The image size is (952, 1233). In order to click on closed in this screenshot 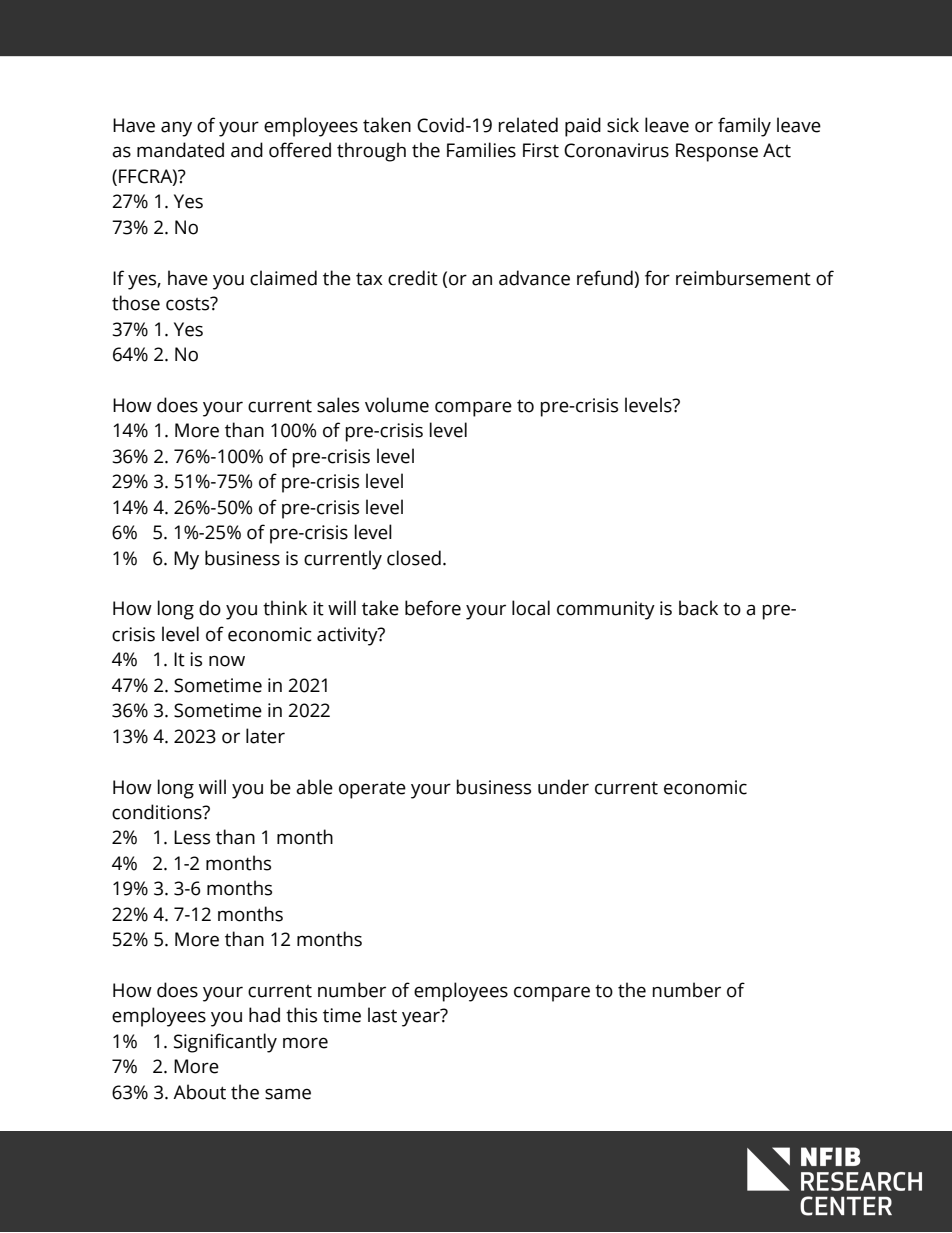, I will do `click(414, 558)`.
